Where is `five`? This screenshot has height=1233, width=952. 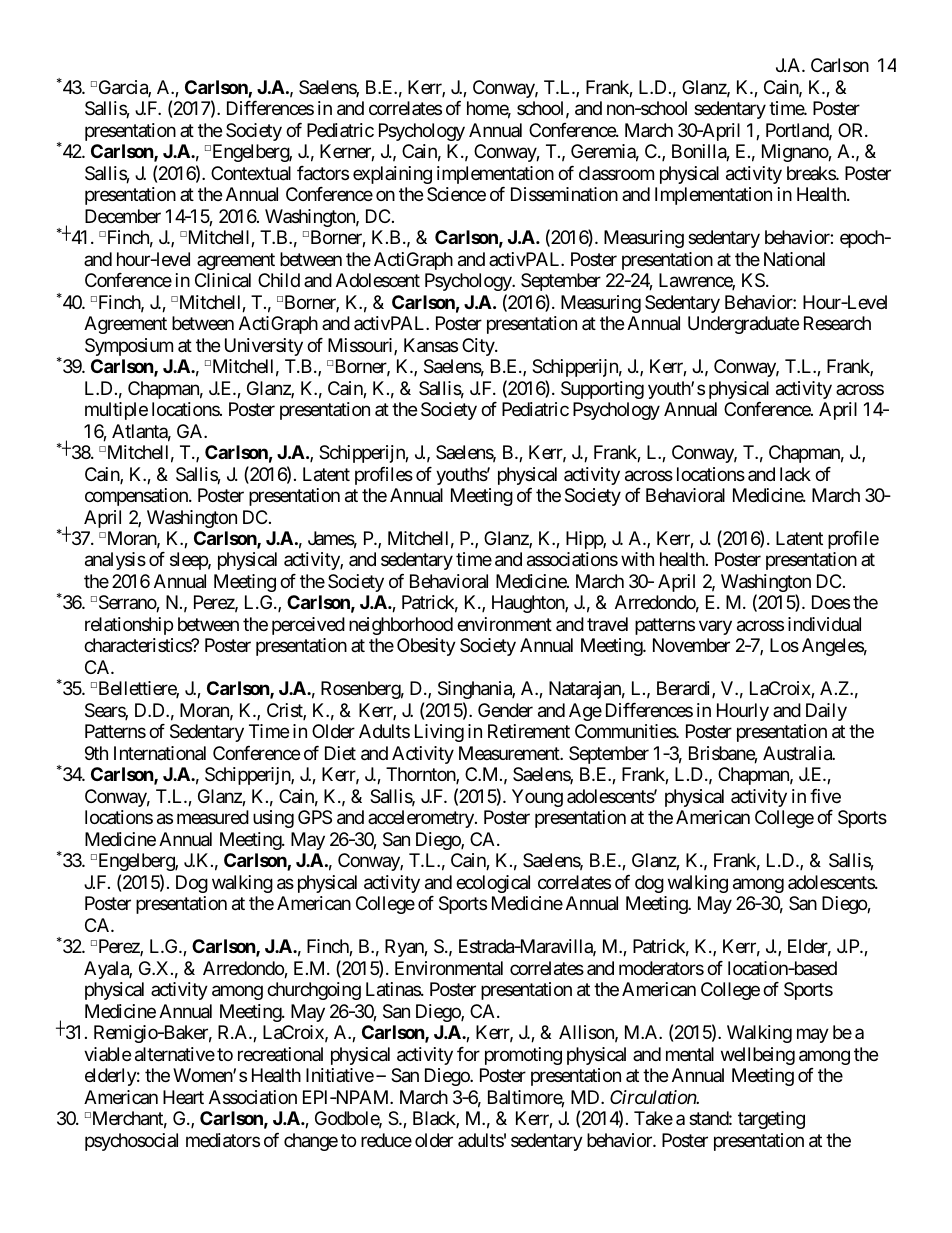
five is located at coordinates (825, 796).
